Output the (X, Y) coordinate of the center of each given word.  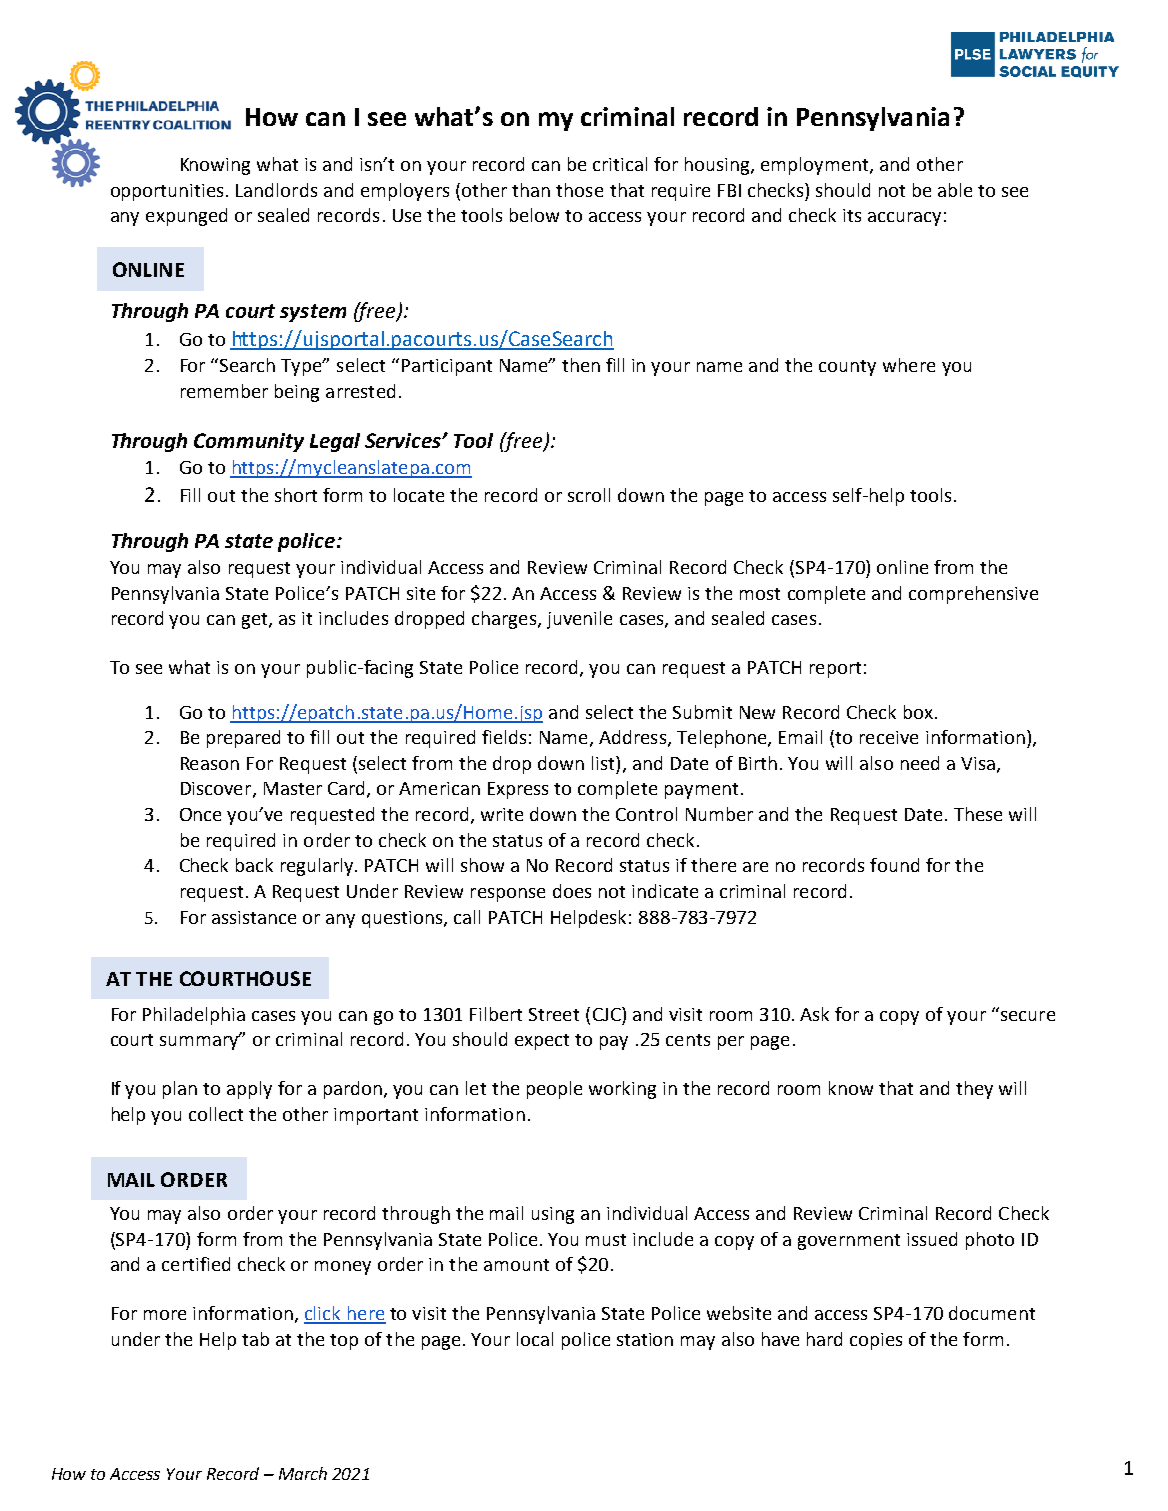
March (303, 1473)
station (645, 1339)
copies (876, 1341)
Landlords (276, 190)
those (579, 190)
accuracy (904, 219)
